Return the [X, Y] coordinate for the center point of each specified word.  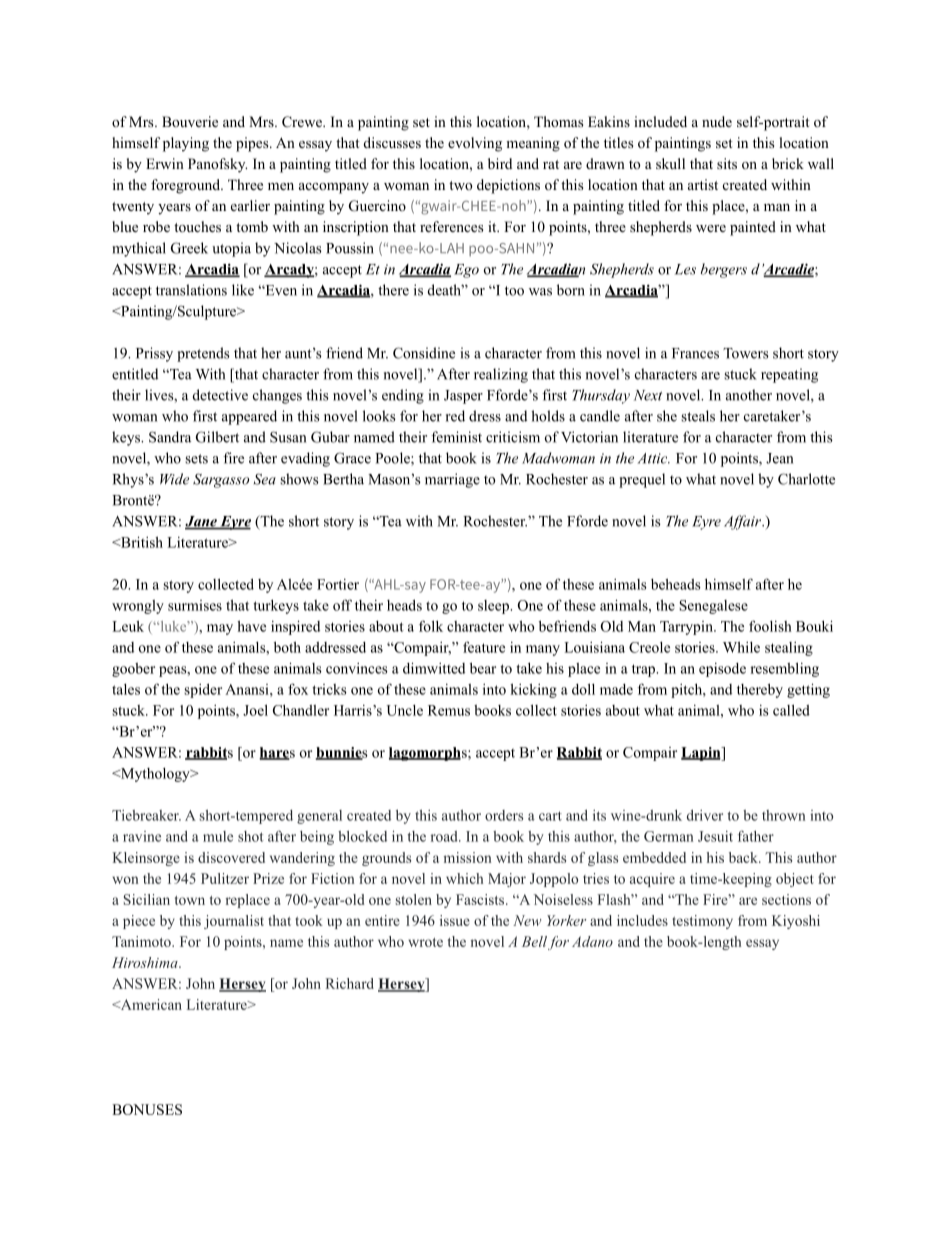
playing [186, 144]
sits [727, 163]
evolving [475, 144]
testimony [702, 922]
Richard [350, 983]
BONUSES [147, 1109]
